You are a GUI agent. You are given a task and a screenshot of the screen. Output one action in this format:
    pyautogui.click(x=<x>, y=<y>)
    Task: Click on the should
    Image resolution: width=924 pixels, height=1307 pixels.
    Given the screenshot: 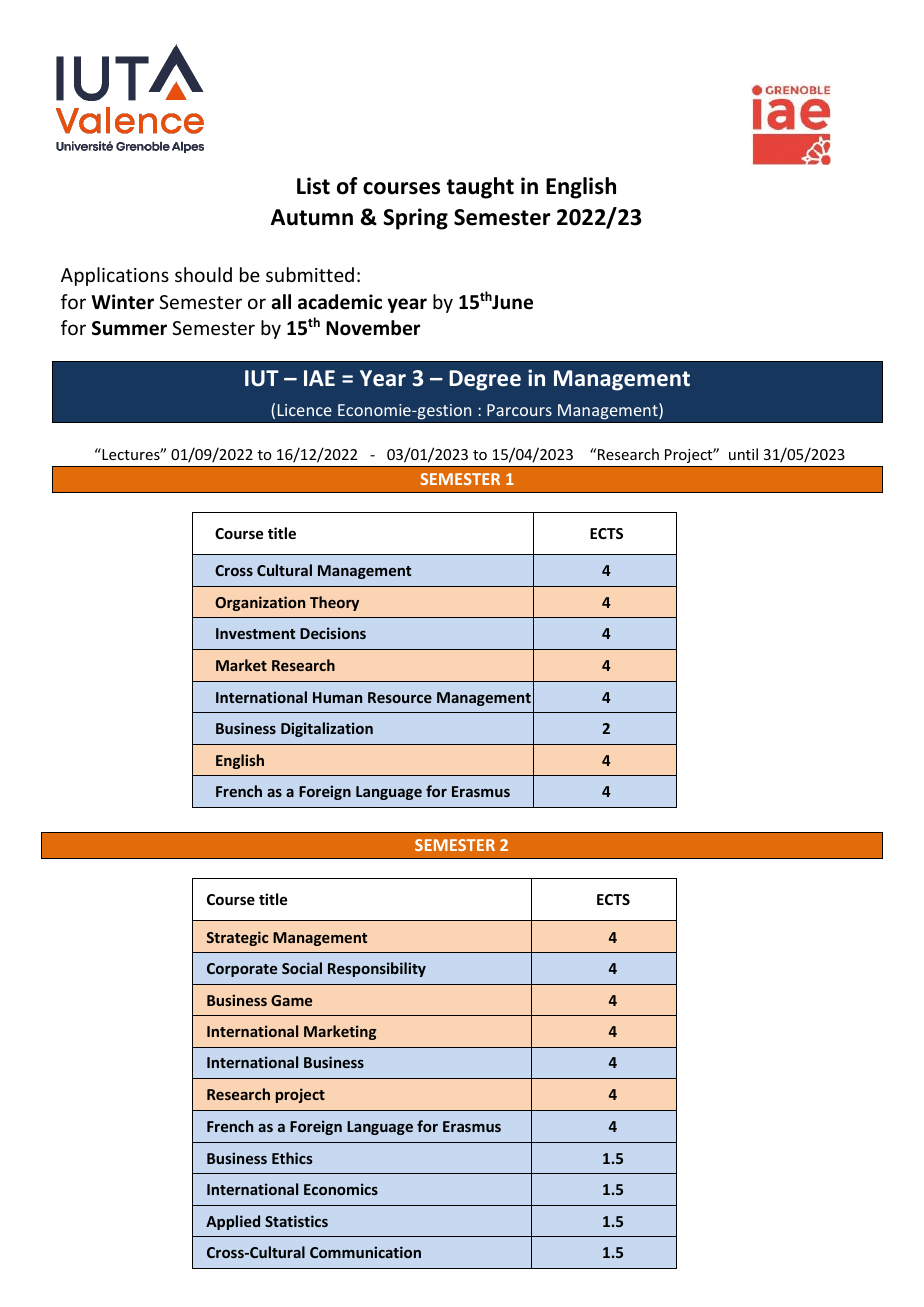 What is the action you would take?
    pyautogui.click(x=203, y=274)
